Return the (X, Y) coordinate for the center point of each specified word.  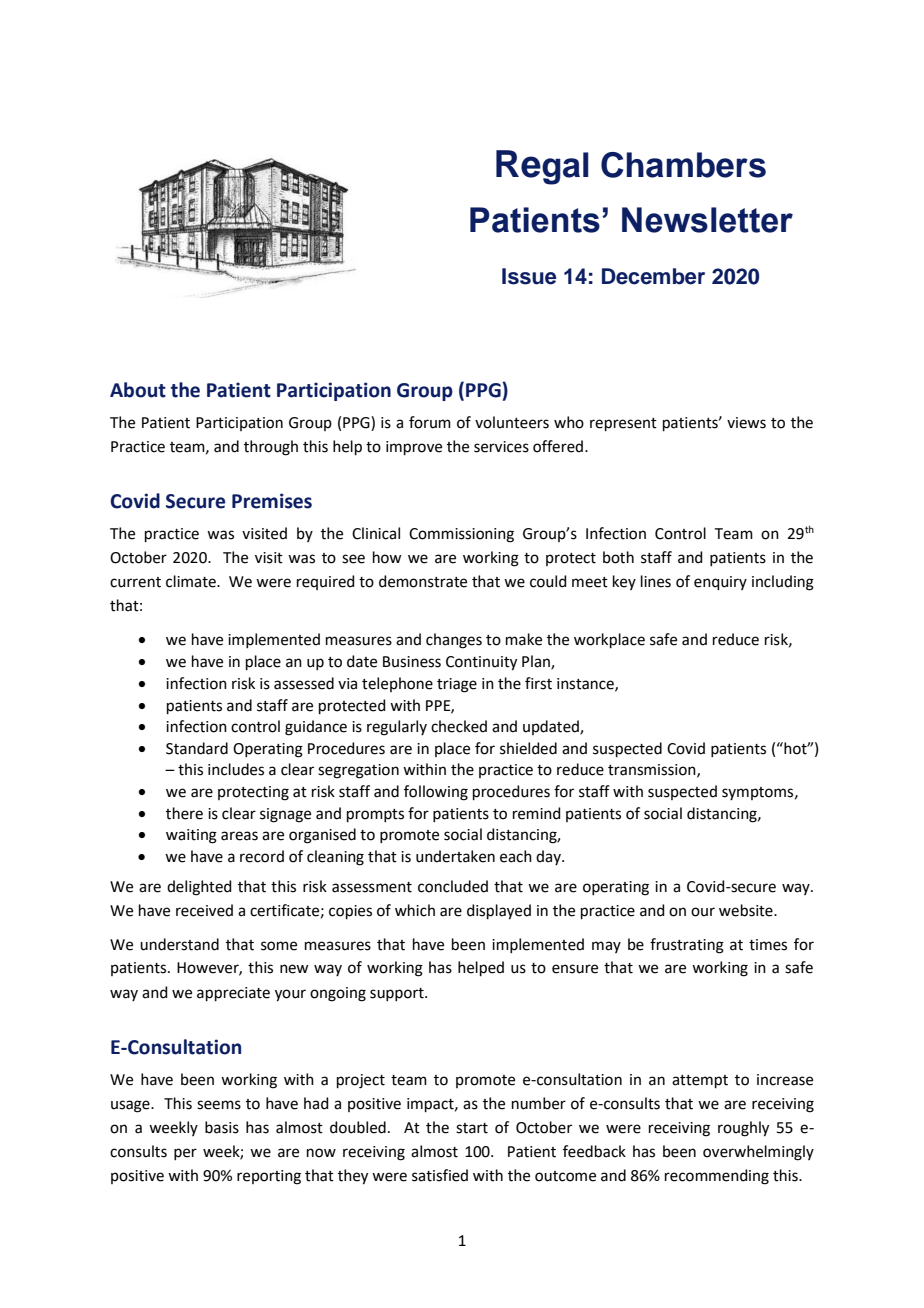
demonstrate (423, 581)
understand (179, 944)
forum (430, 422)
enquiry (720, 583)
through (271, 448)
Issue (529, 276)
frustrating (687, 946)
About (138, 390)
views (746, 423)
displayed (499, 912)
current (135, 582)
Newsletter (707, 220)
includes (236, 769)
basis (222, 1127)
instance (586, 684)
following (436, 793)
